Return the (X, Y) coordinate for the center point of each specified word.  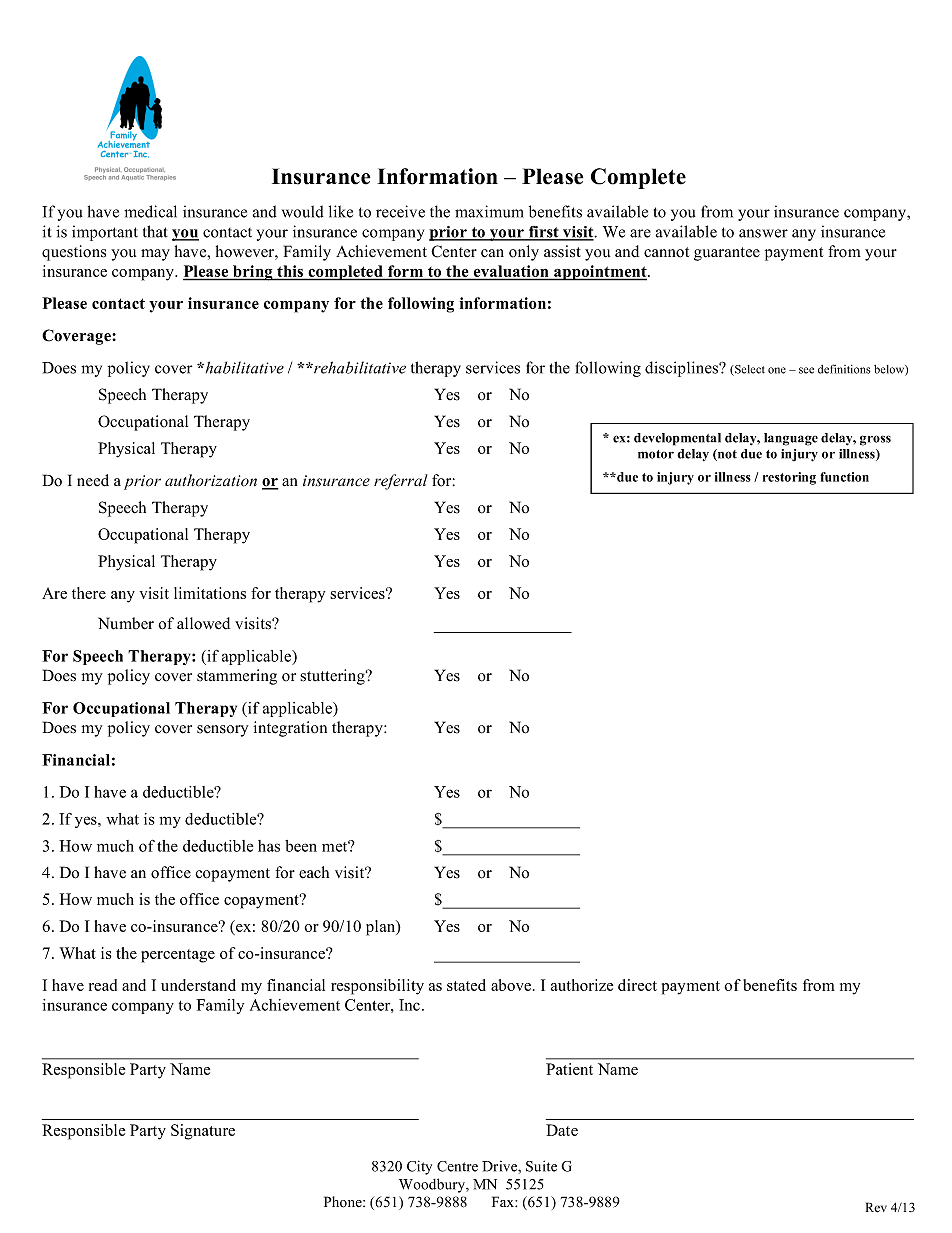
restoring (789, 478)
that (155, 231)
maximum (489, 211)
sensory (222, 731)
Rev (876, 1207)
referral (401, 482)
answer (763, 233)
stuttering (333, 677)
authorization (211, 480)
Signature (203, 1132)
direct (637, 985)
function (844, 477)
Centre (457, 1166)
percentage (178, 956)
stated (466, 985)
